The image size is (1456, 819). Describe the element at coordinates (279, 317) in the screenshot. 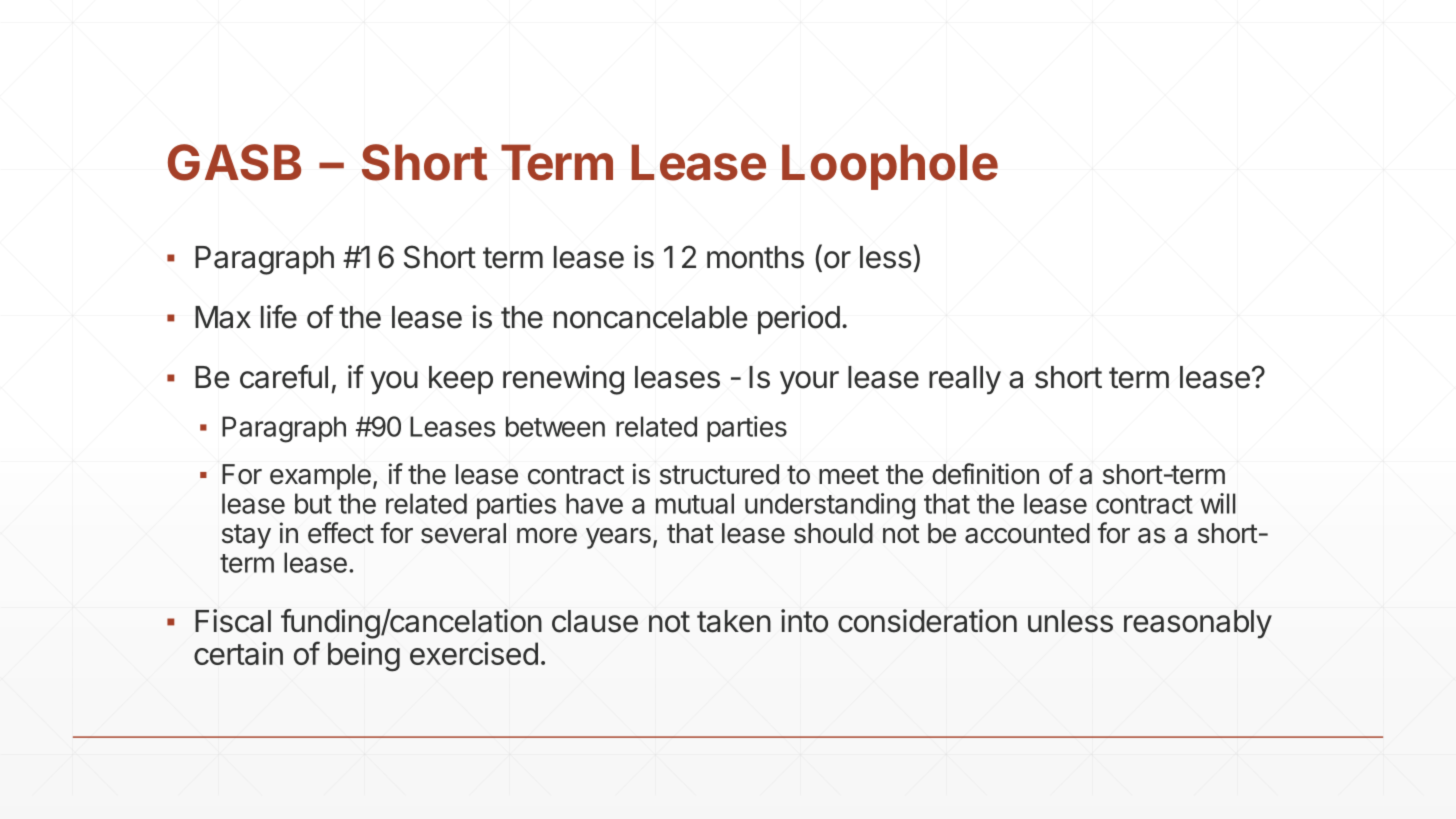

I see `life` at that location.
